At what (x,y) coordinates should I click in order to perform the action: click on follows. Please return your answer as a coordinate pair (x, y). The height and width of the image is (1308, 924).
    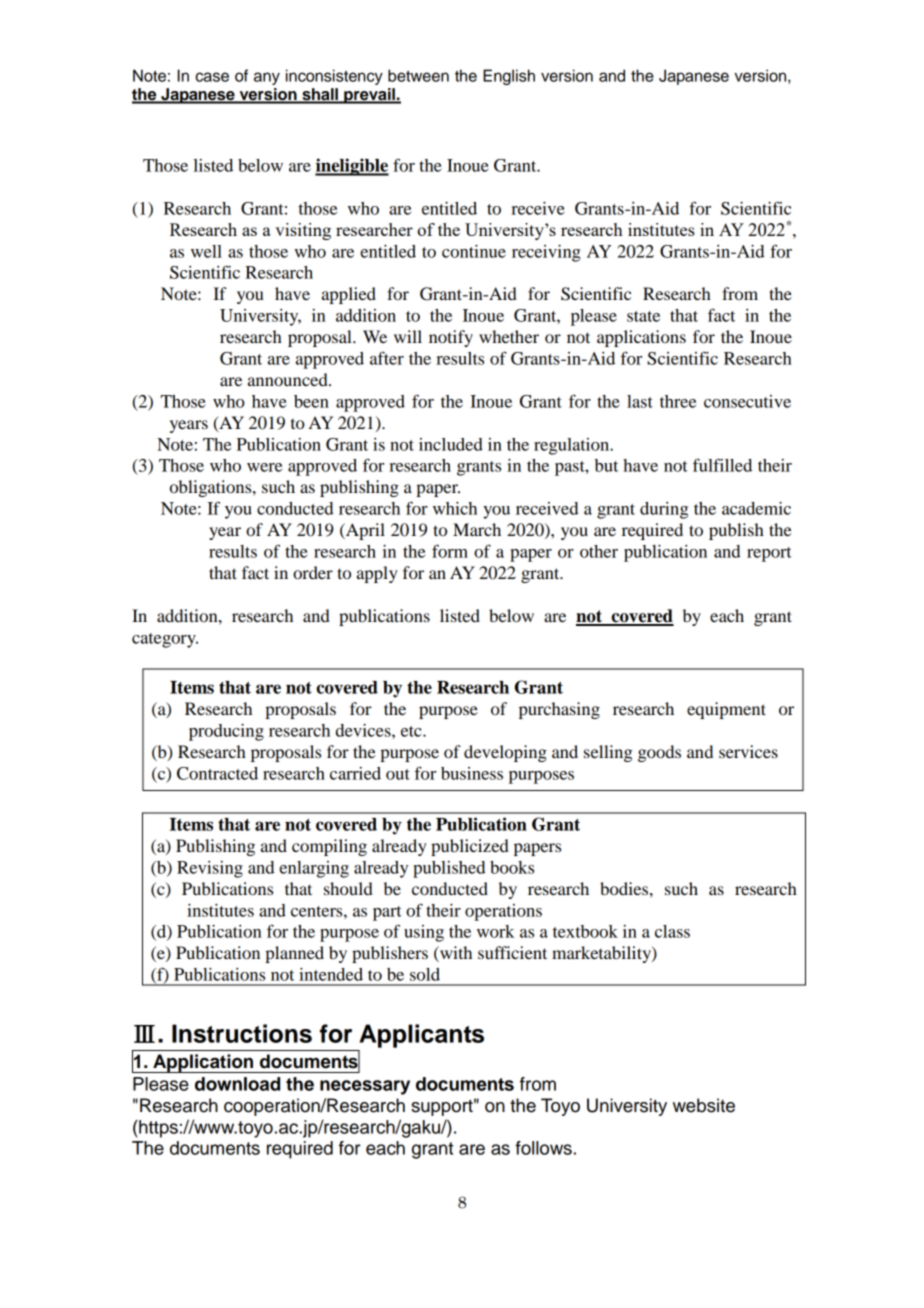
    Looking at the image, I should click on (543, 1148).
